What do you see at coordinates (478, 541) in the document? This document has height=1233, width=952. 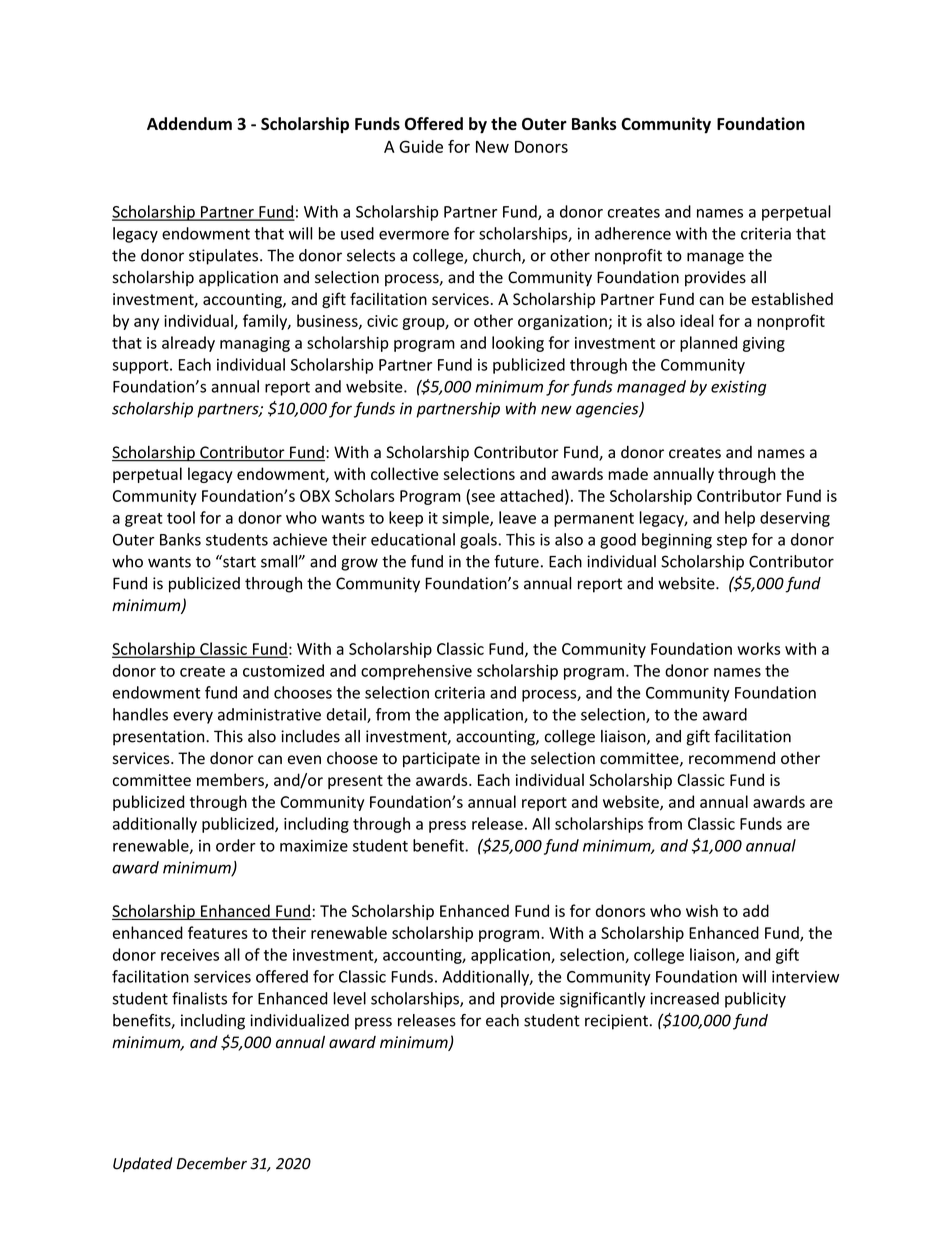 I see `goals` at bounding box center [478, 541].
